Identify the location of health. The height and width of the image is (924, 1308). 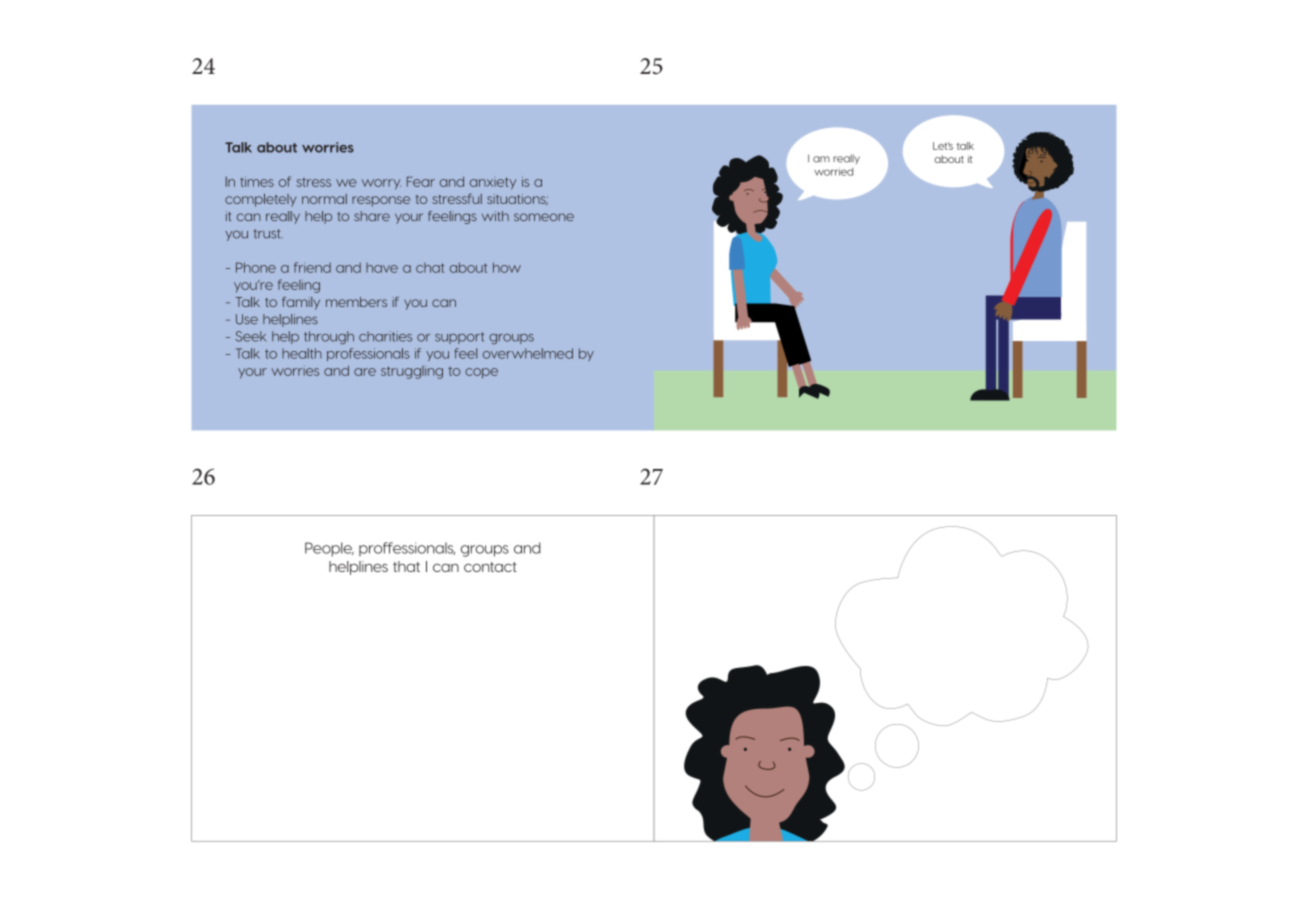
(302, 353).
